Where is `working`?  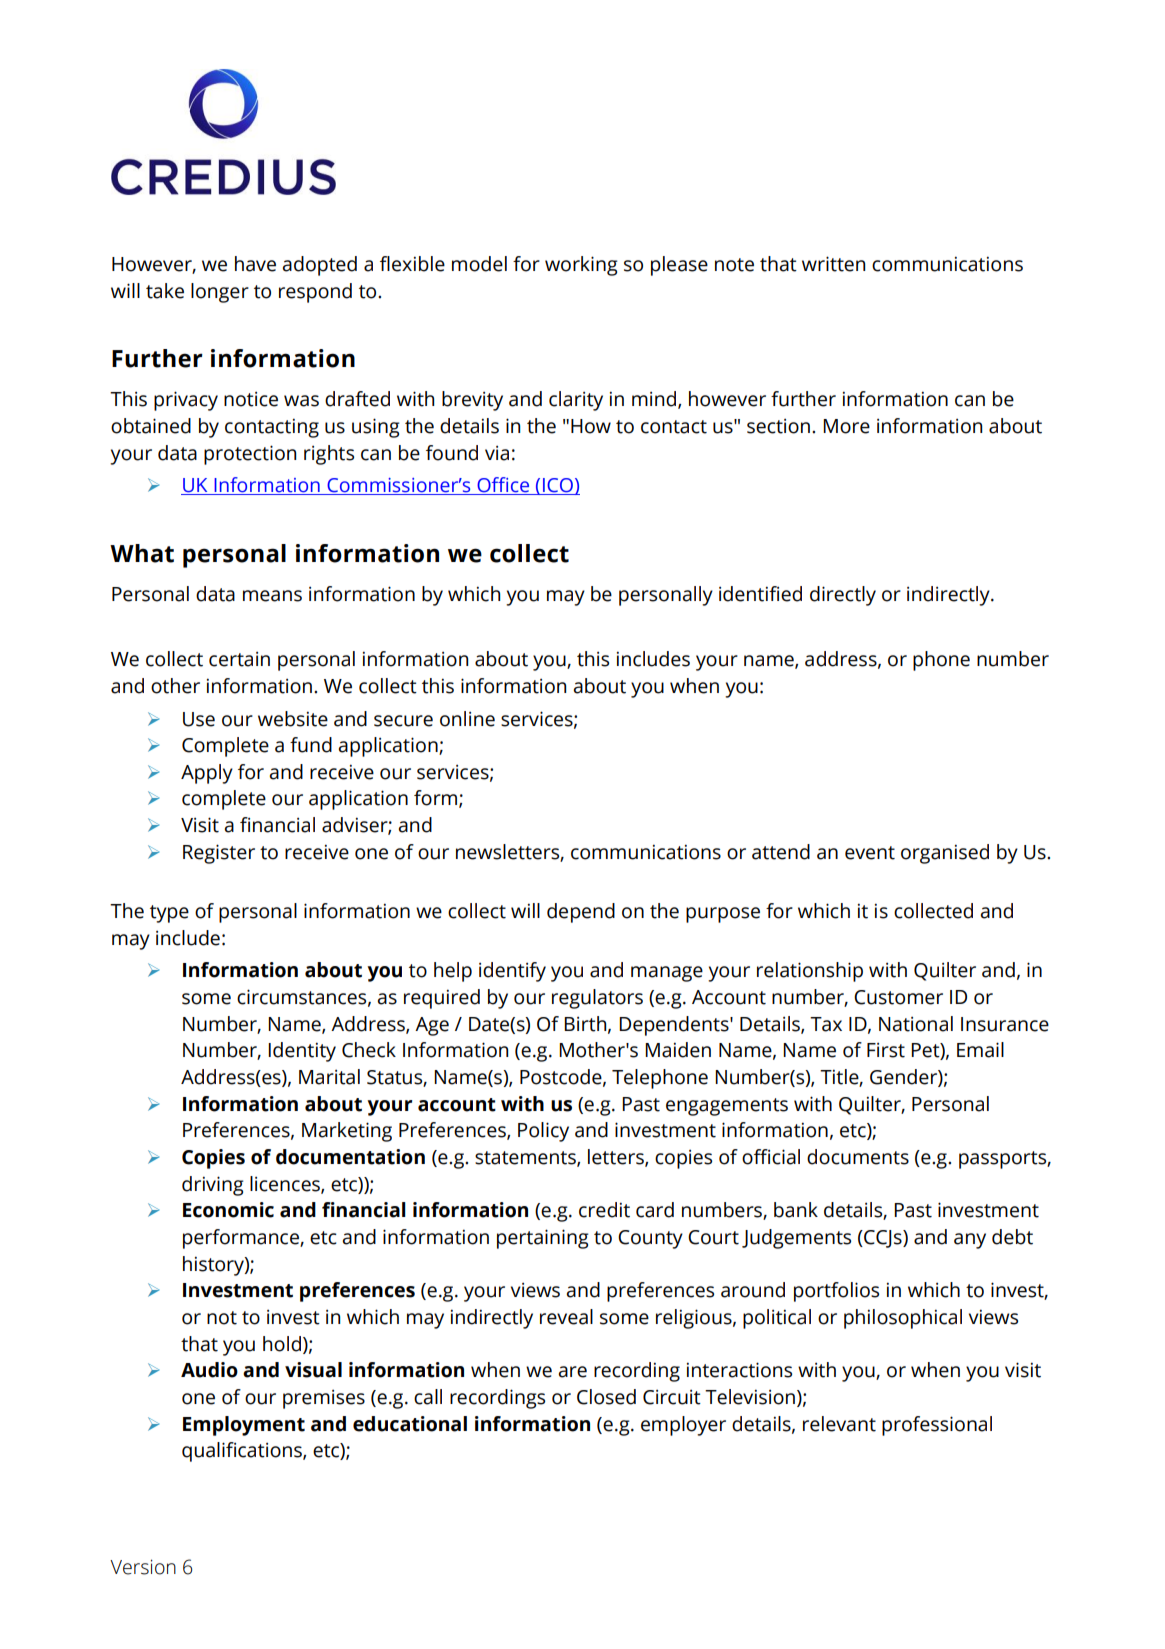 working is located at coordinates (581, 266).
